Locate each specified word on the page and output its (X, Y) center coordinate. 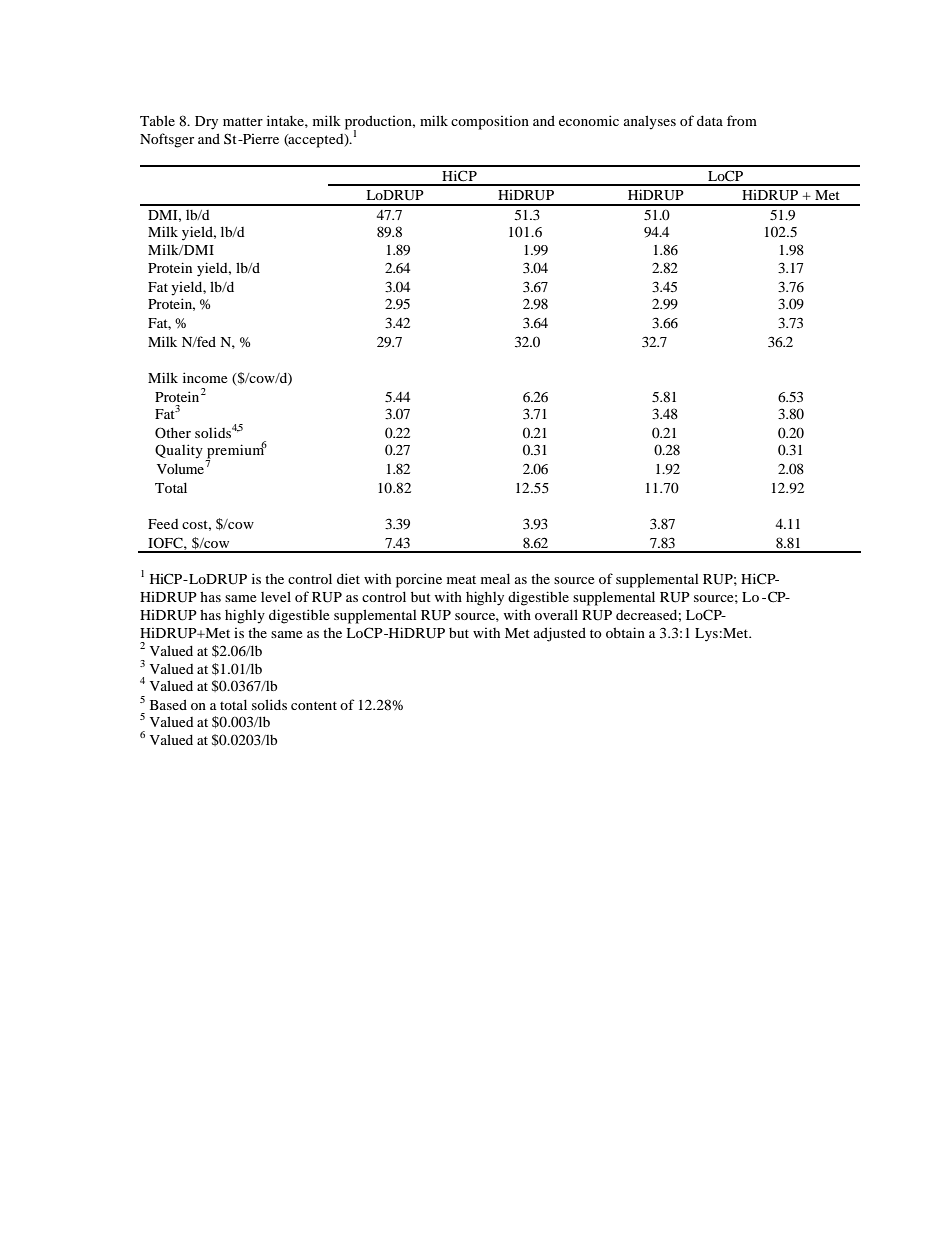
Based (168, 704)
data (710, 120)
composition (490, 123)
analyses (650, 122)
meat (461, 579)
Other (173, 432)
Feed (163, 524)
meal (495, 578)
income (205, 377)
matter (243, 121)
